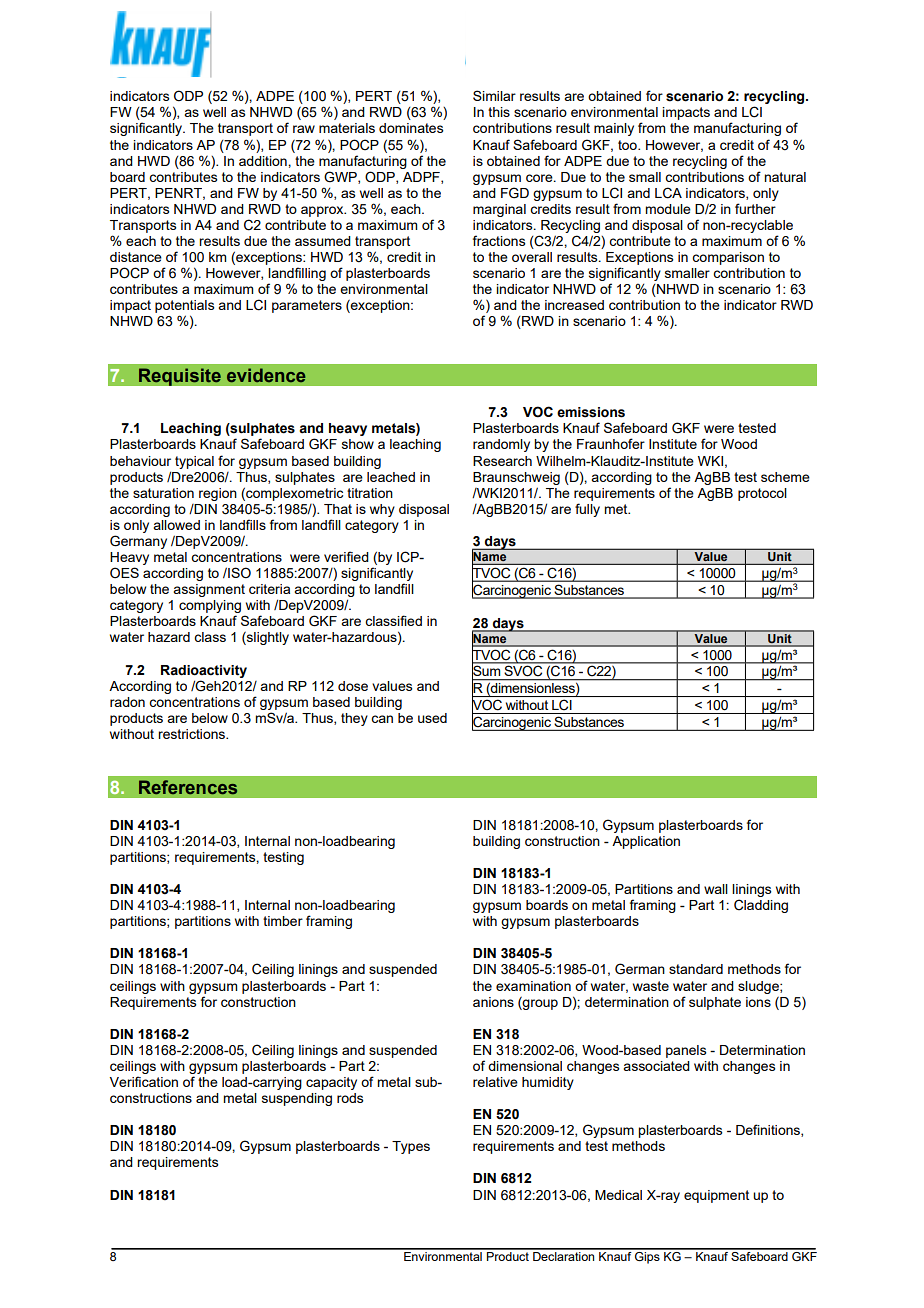  I want to click on protocol, so click(762, 494).
